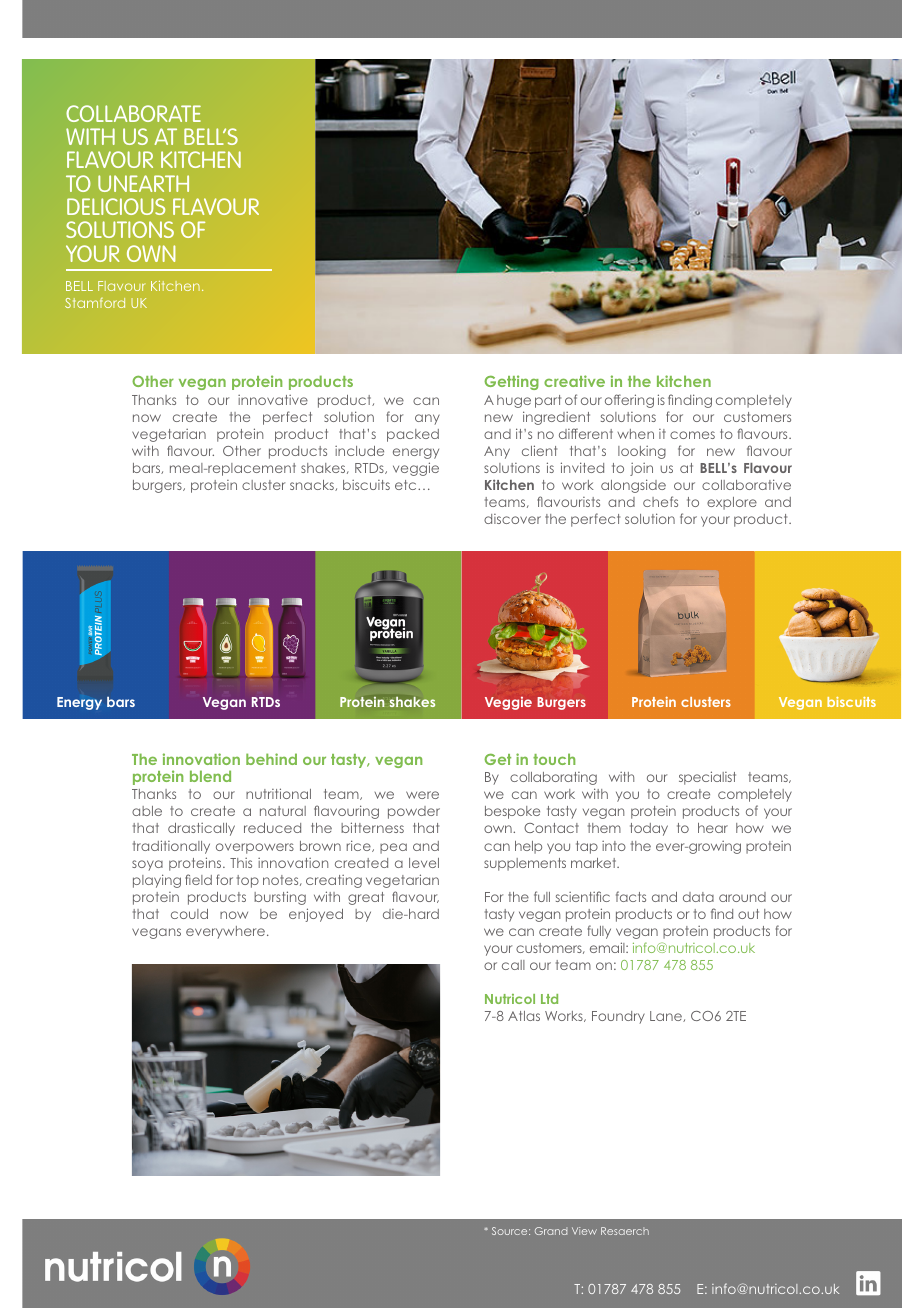 This screenshot has width=924, height=1308. I want to click on Source, so click(511, 1231).
